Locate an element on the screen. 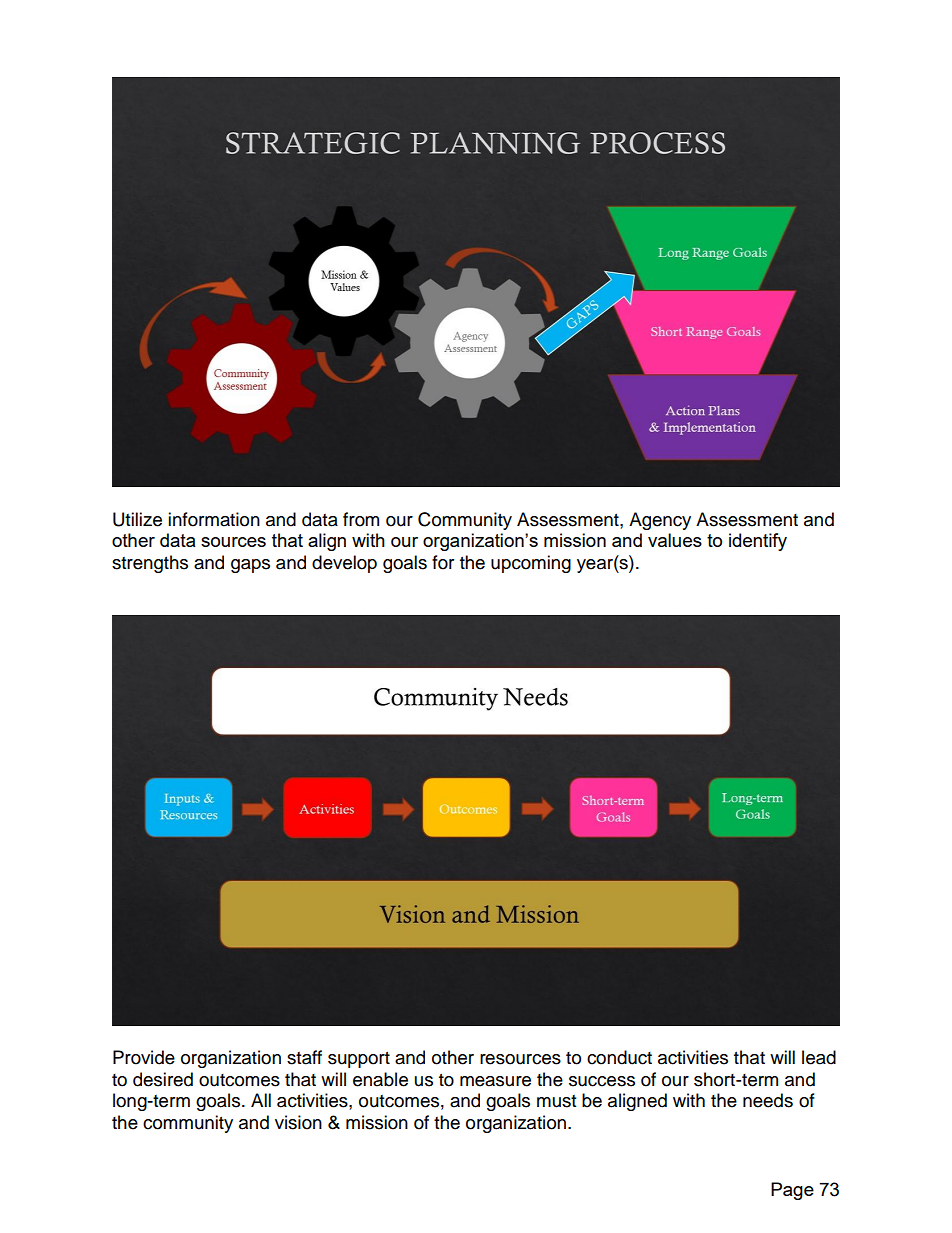 The image size is (952, 1233). Page is located at coordinates (792, 1191).
